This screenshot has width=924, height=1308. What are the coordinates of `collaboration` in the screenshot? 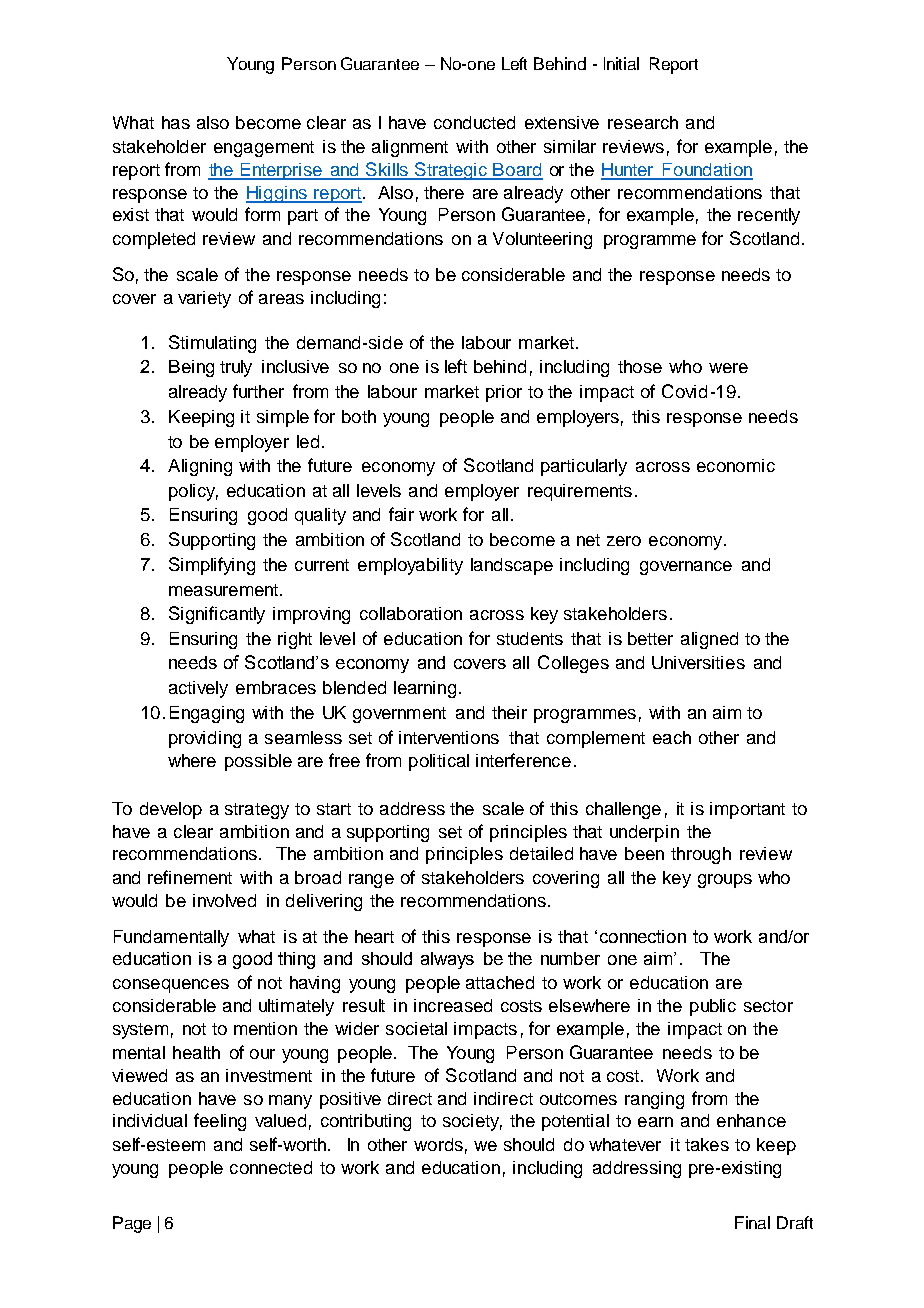 It's located at (411, 613).
